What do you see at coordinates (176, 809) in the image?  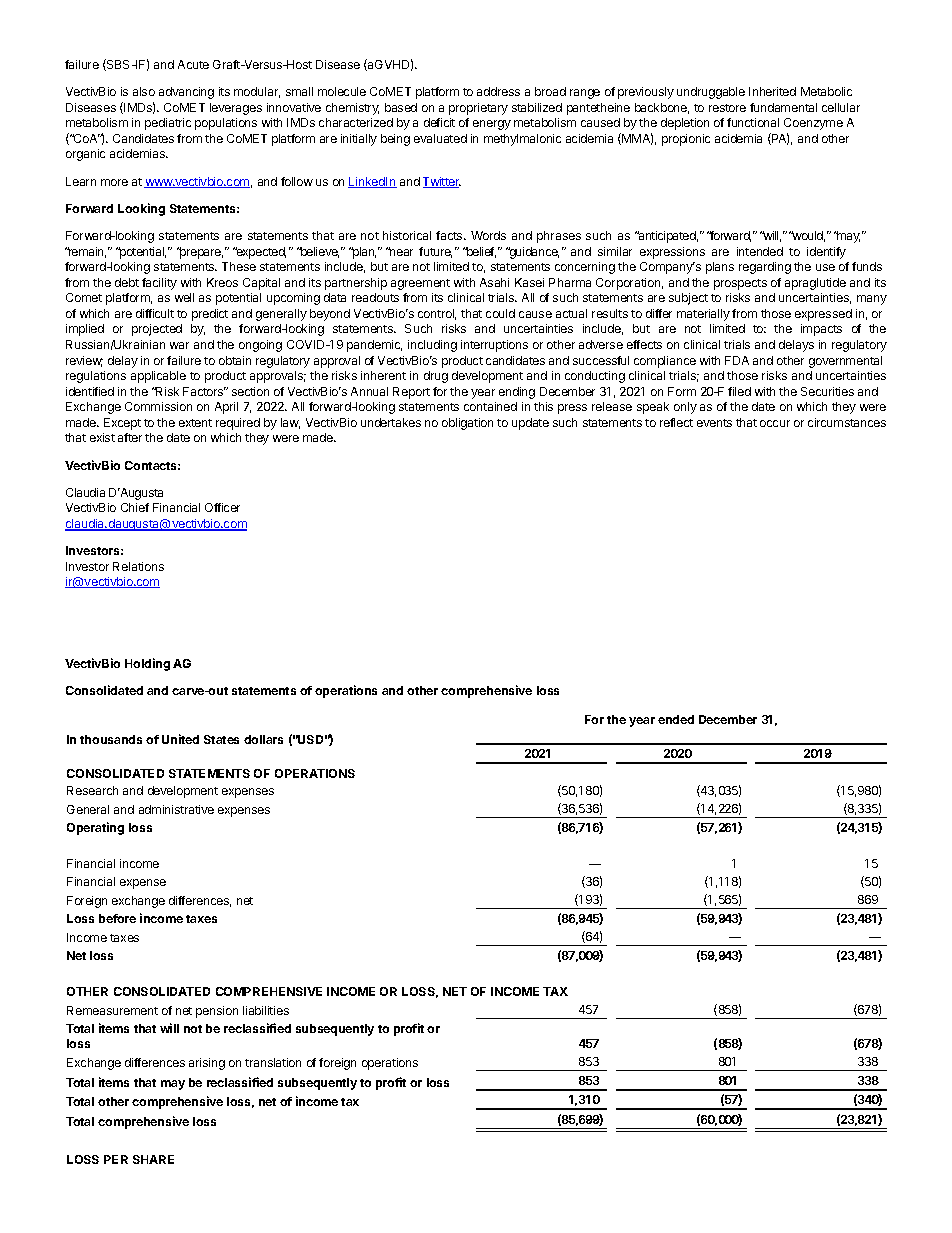 I see `administrative` at bounding box center [176, 809].
